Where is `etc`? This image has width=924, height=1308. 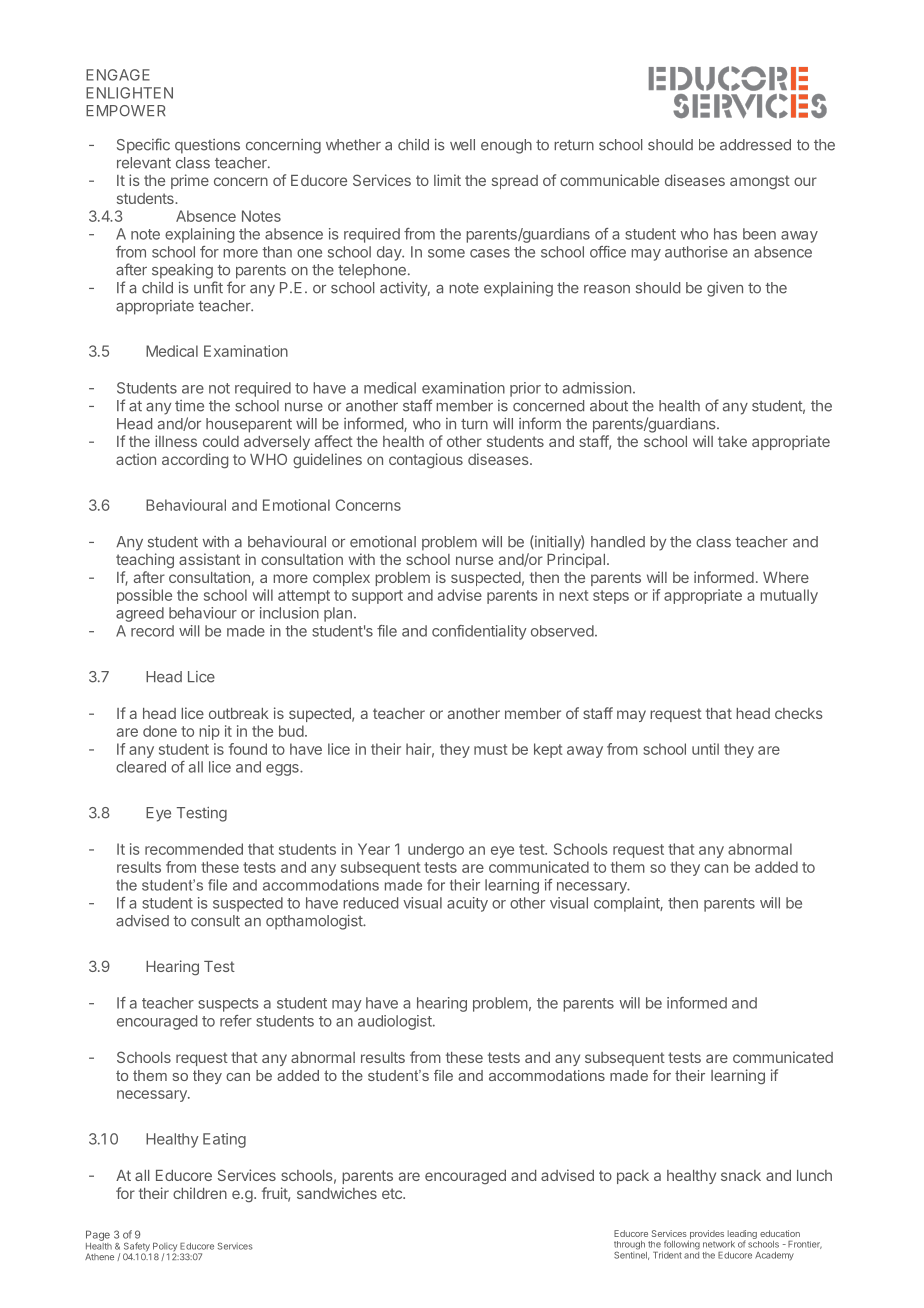 etc is located at coordinates (393, 1193).
